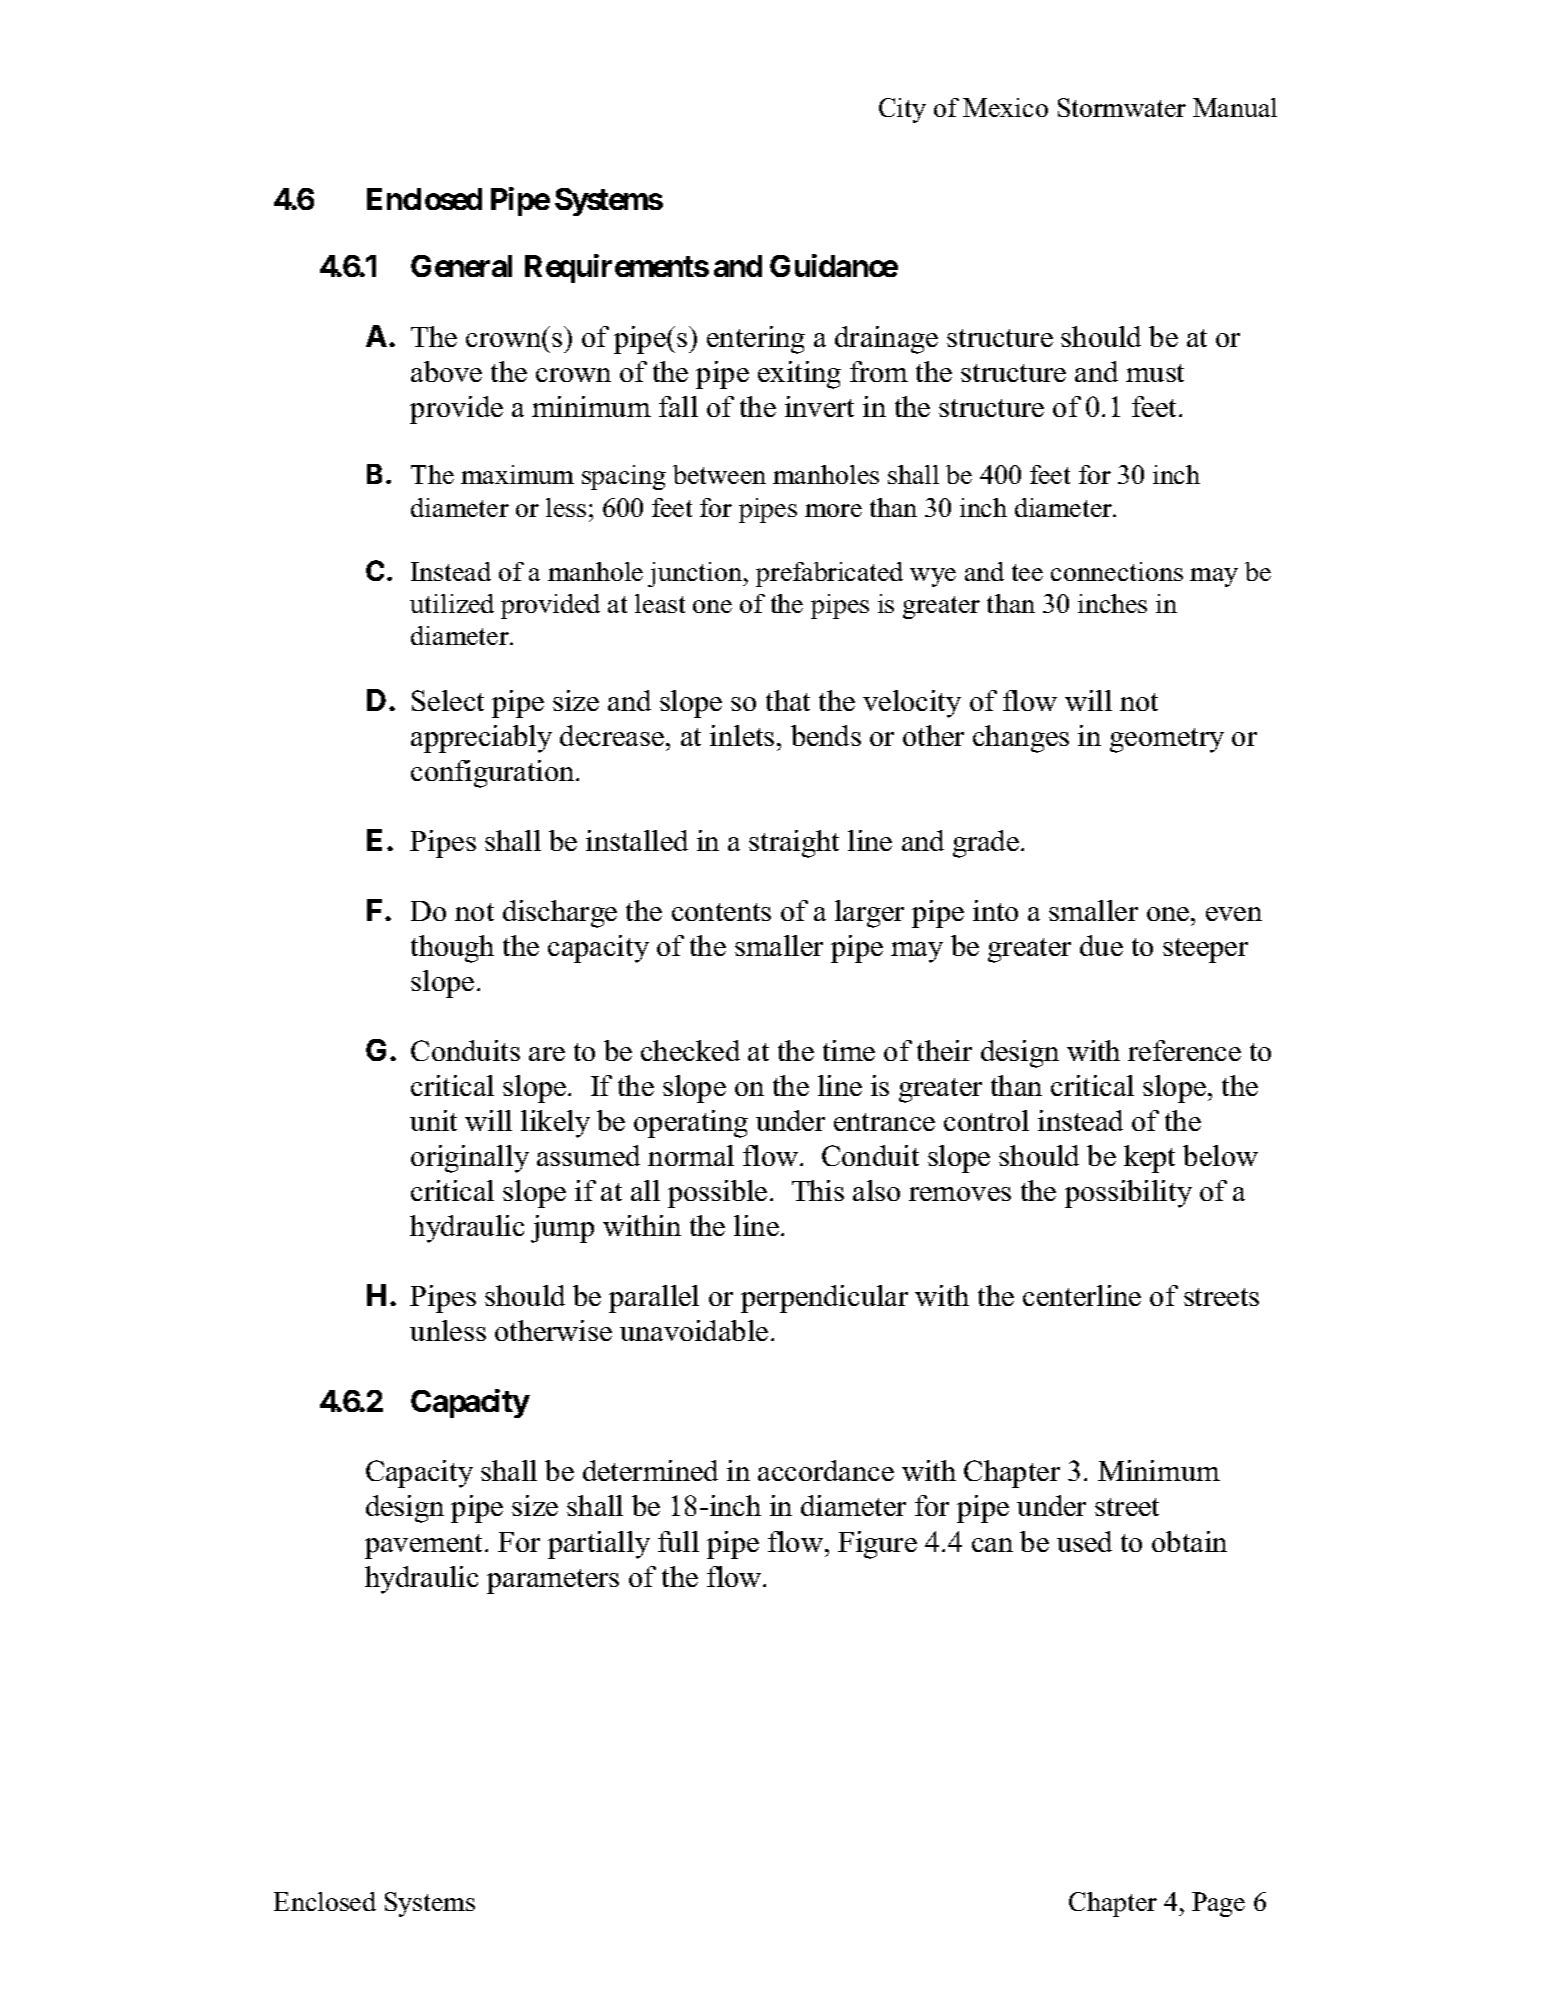  What do you see at coordinates (562, 1229) in the screenshot?
I see `jump` at bounding box center [562, 1229].
